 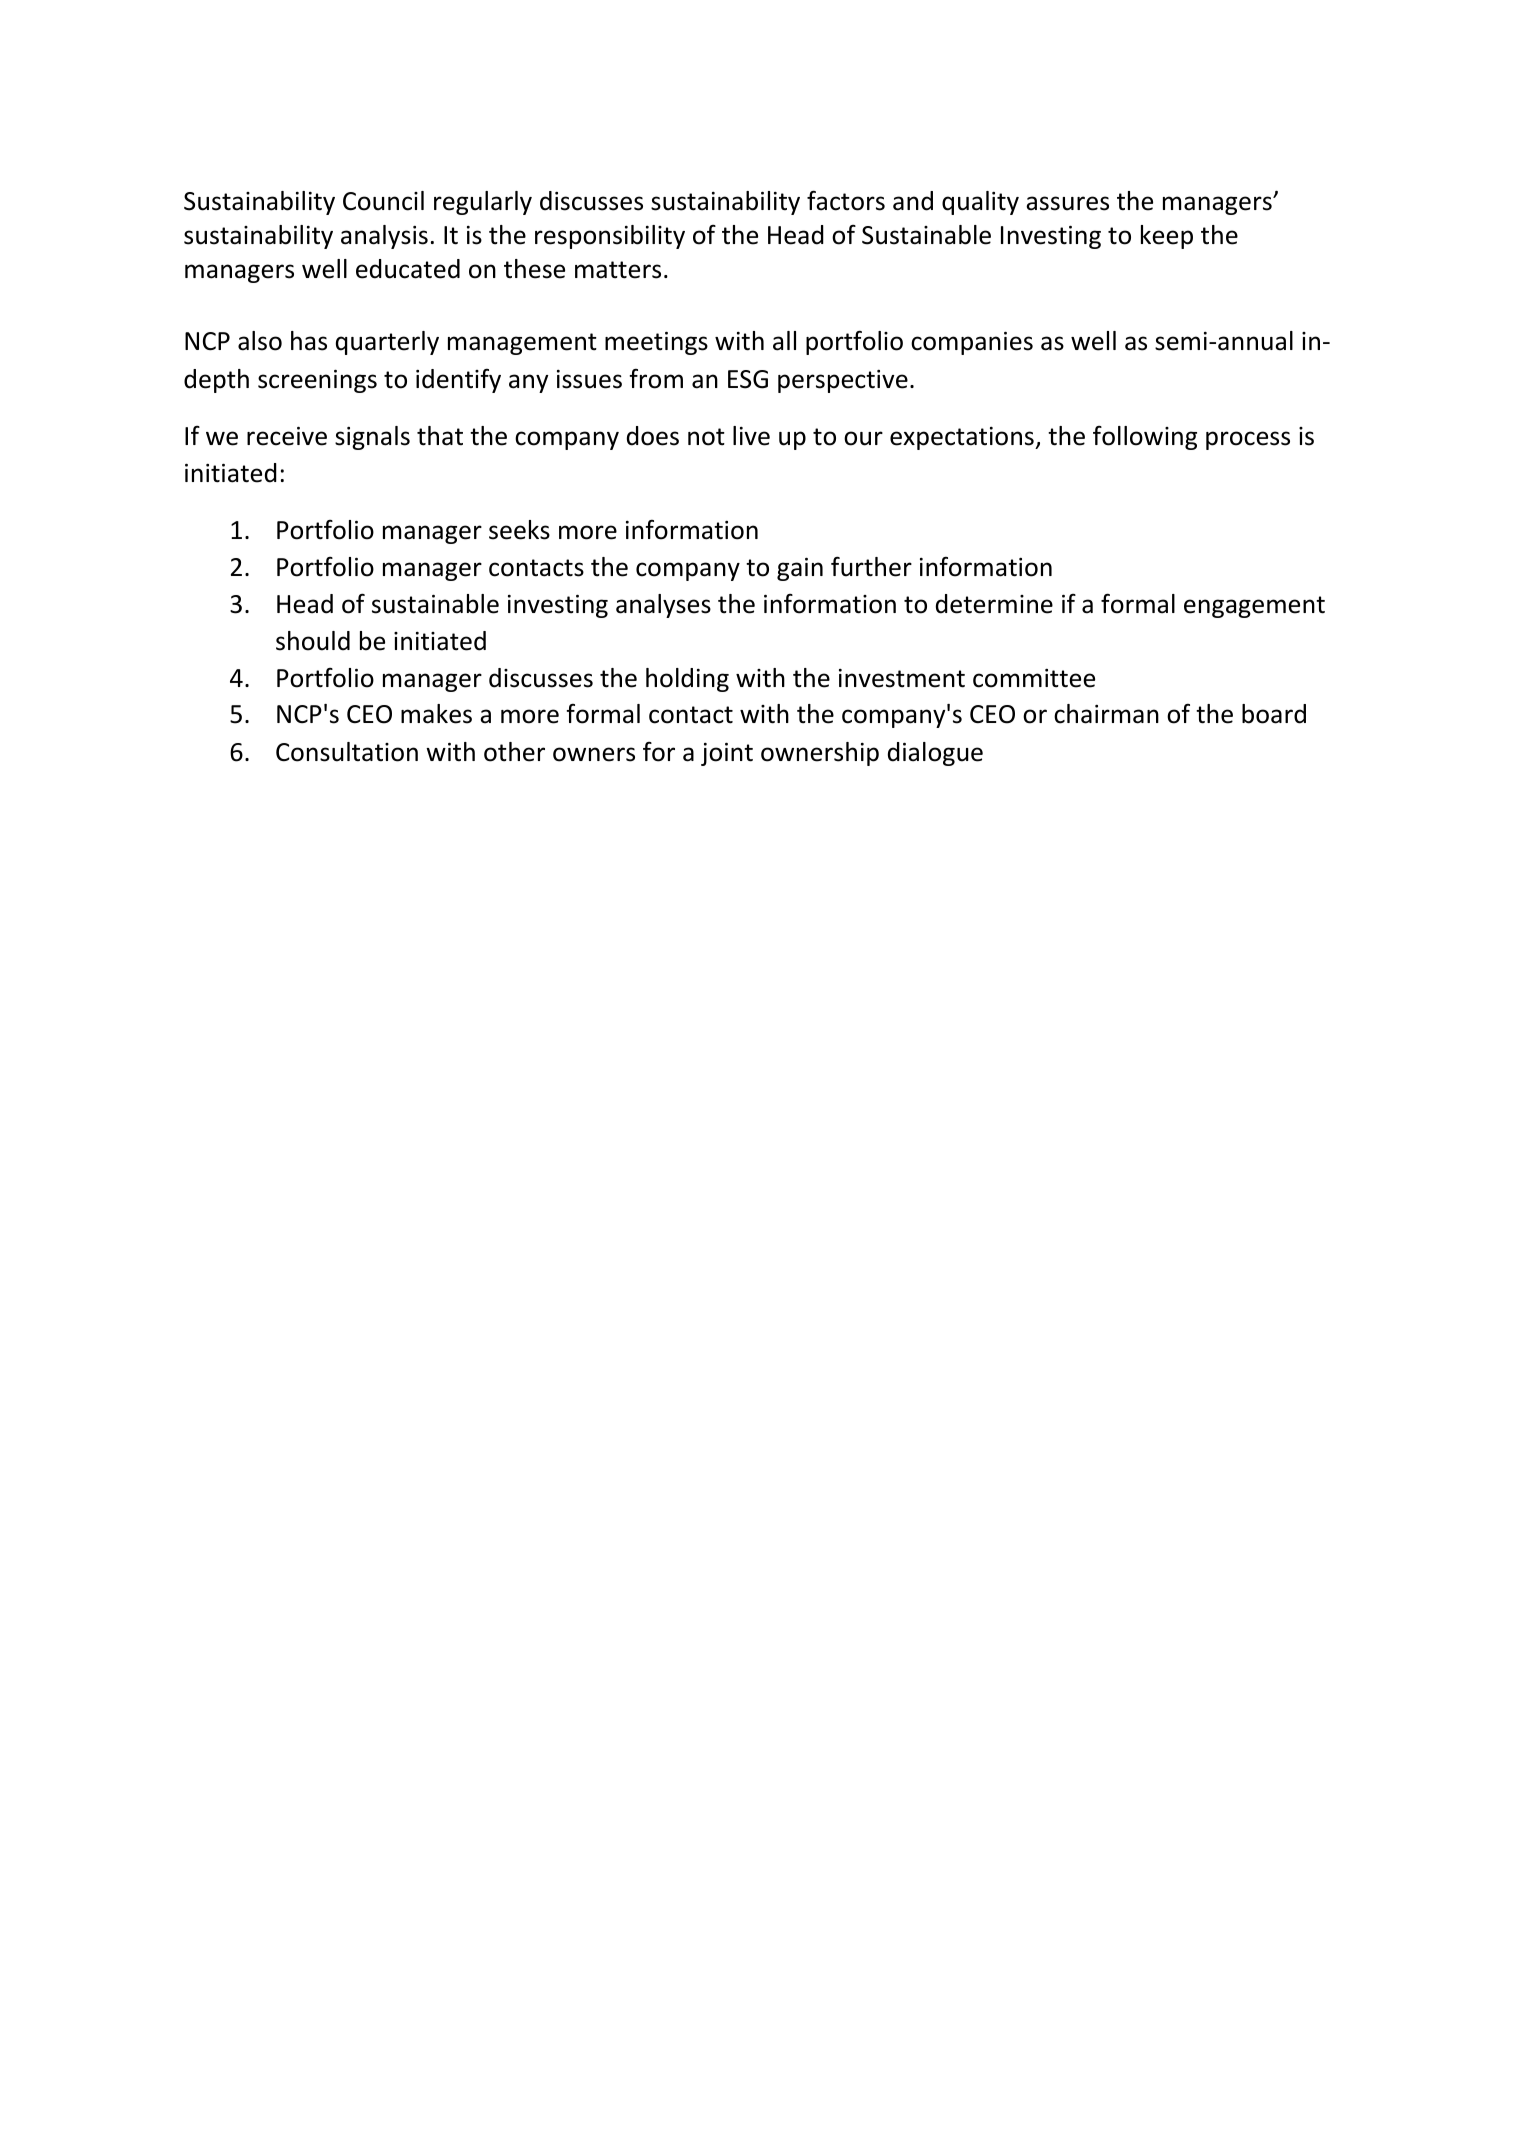 I want to click on chairman, so click(x=1106, y=714).
